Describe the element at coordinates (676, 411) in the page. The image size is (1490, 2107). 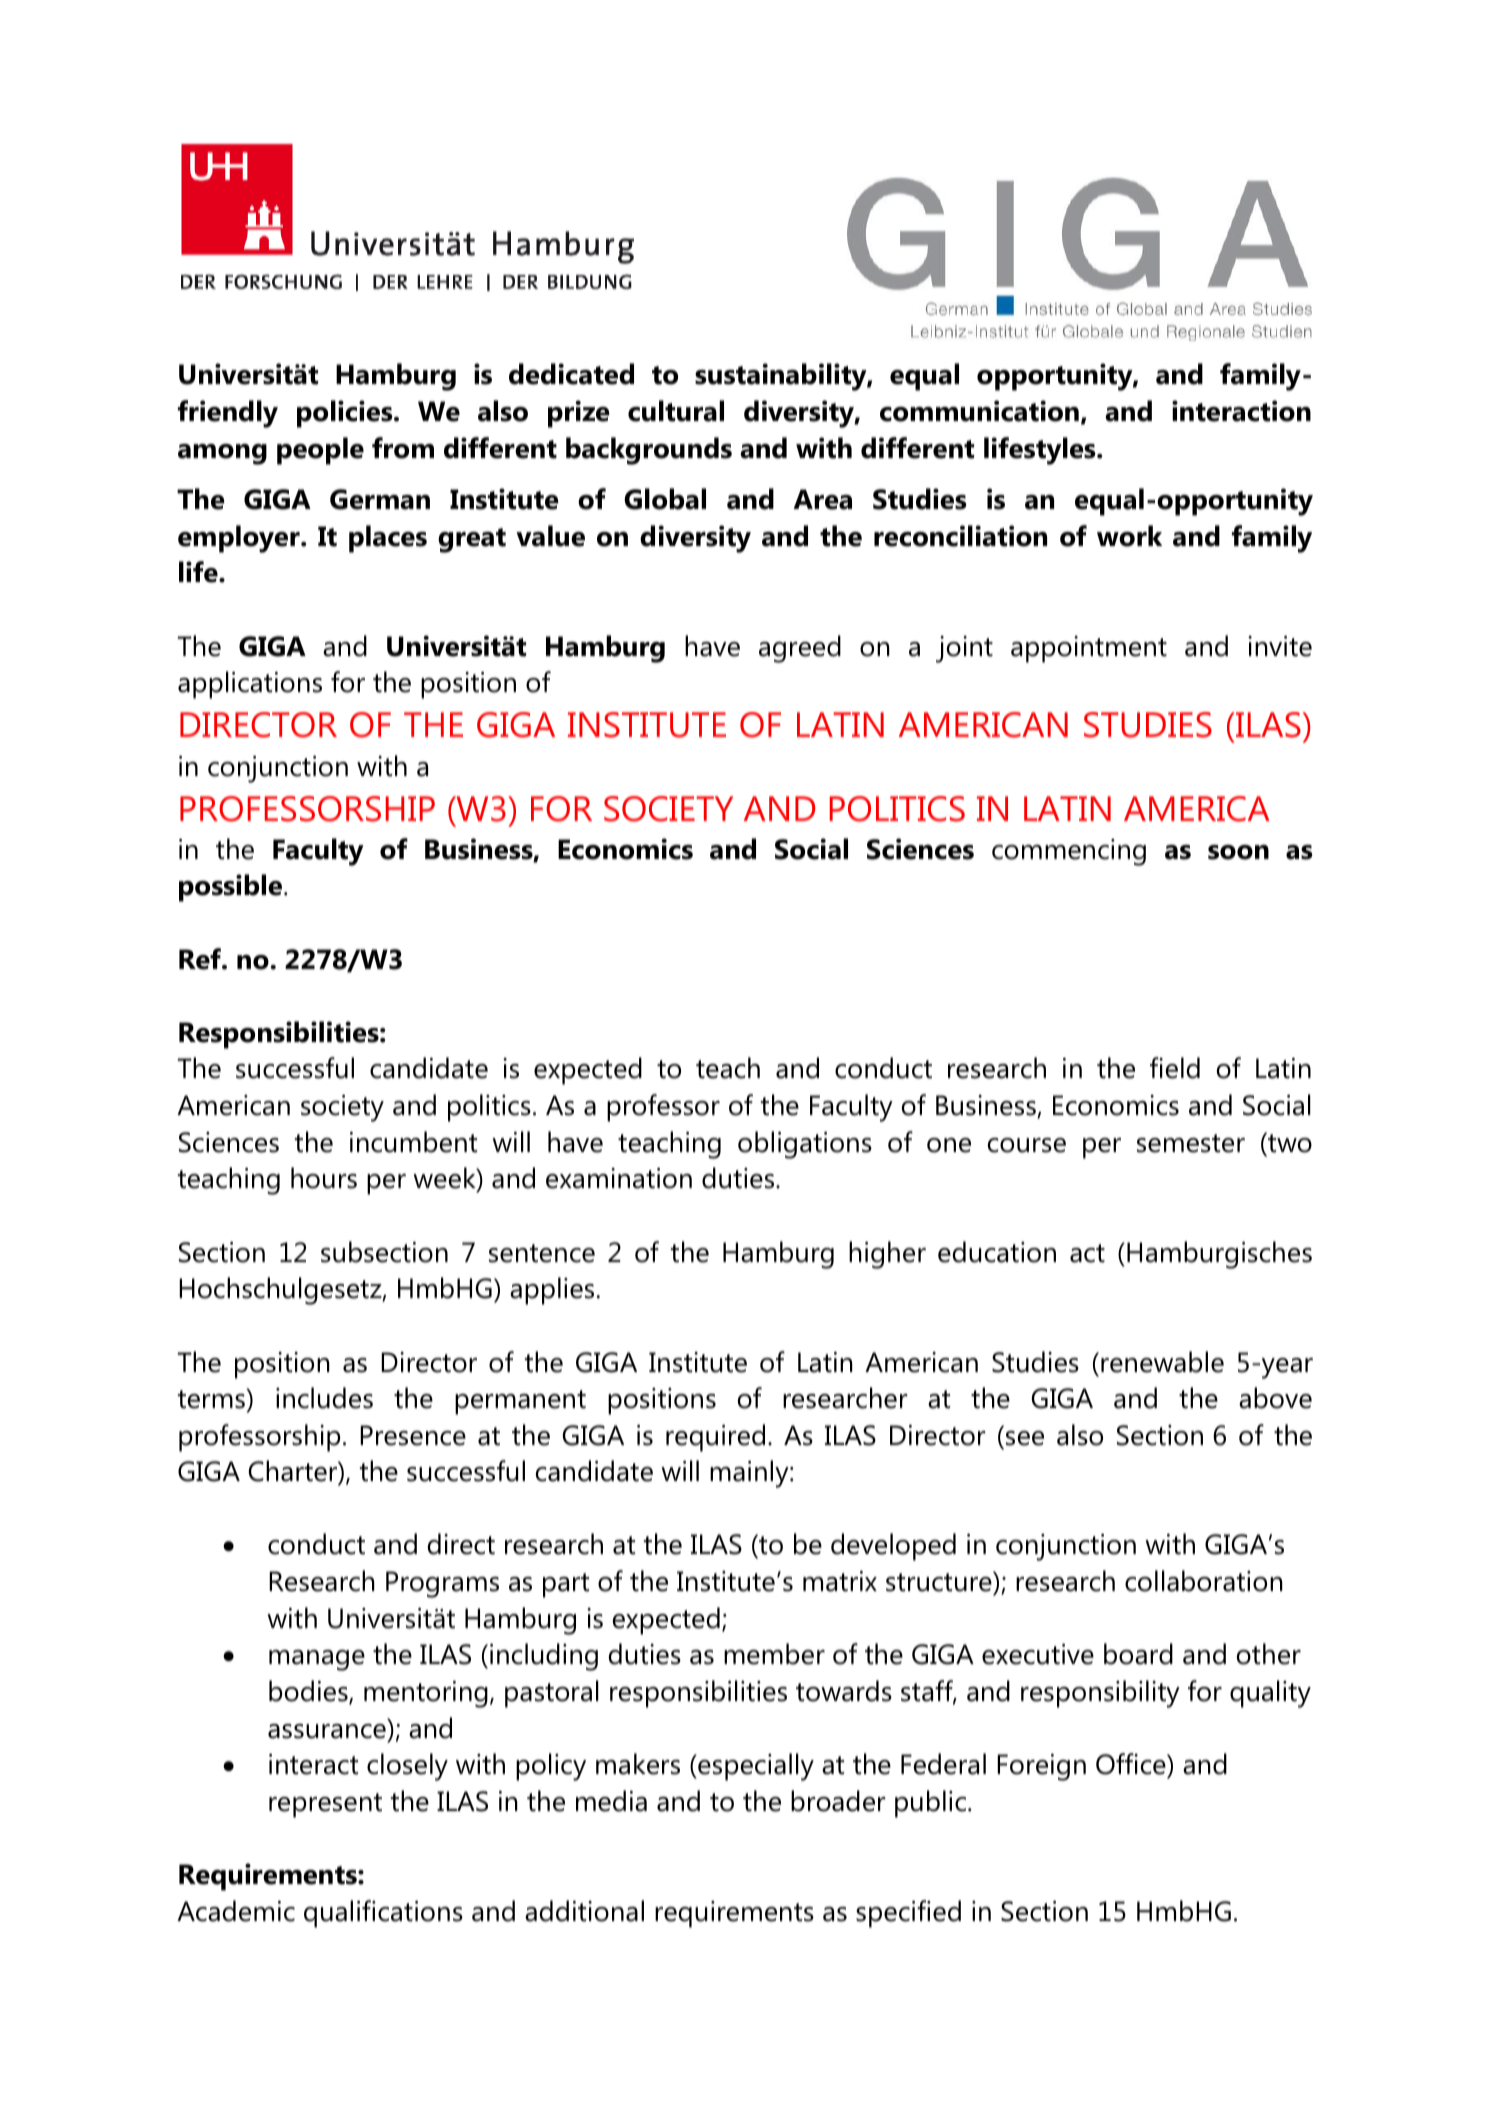
I see `cultural` at that location.
